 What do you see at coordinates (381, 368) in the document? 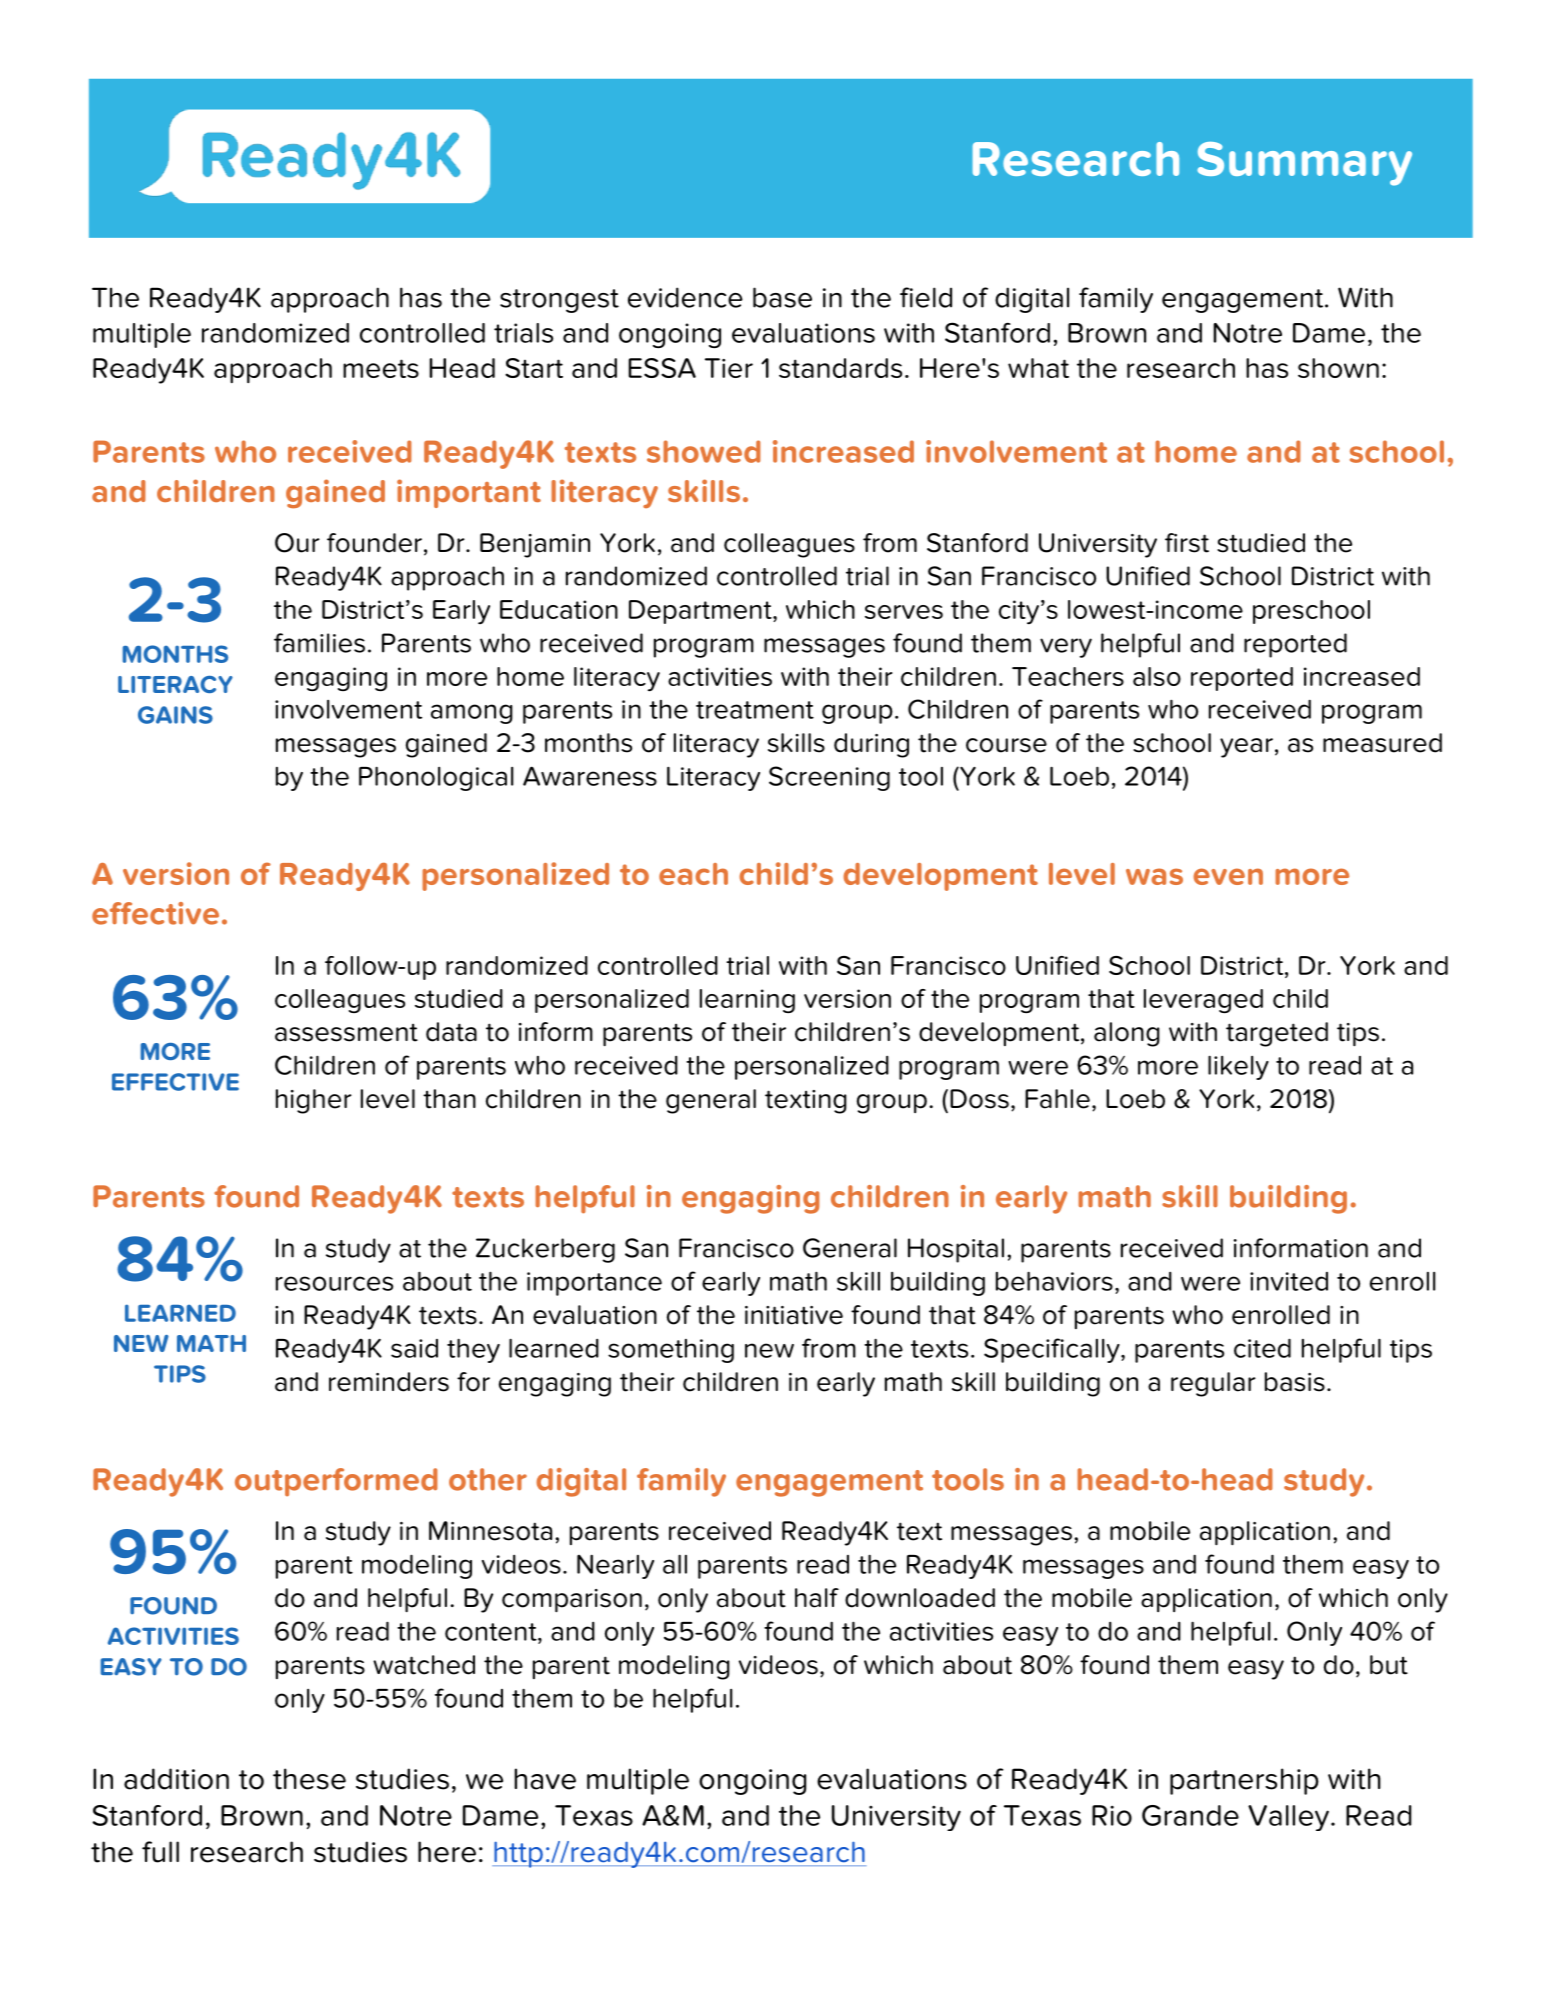
I see `meets` at bounding box center [381, 368].
